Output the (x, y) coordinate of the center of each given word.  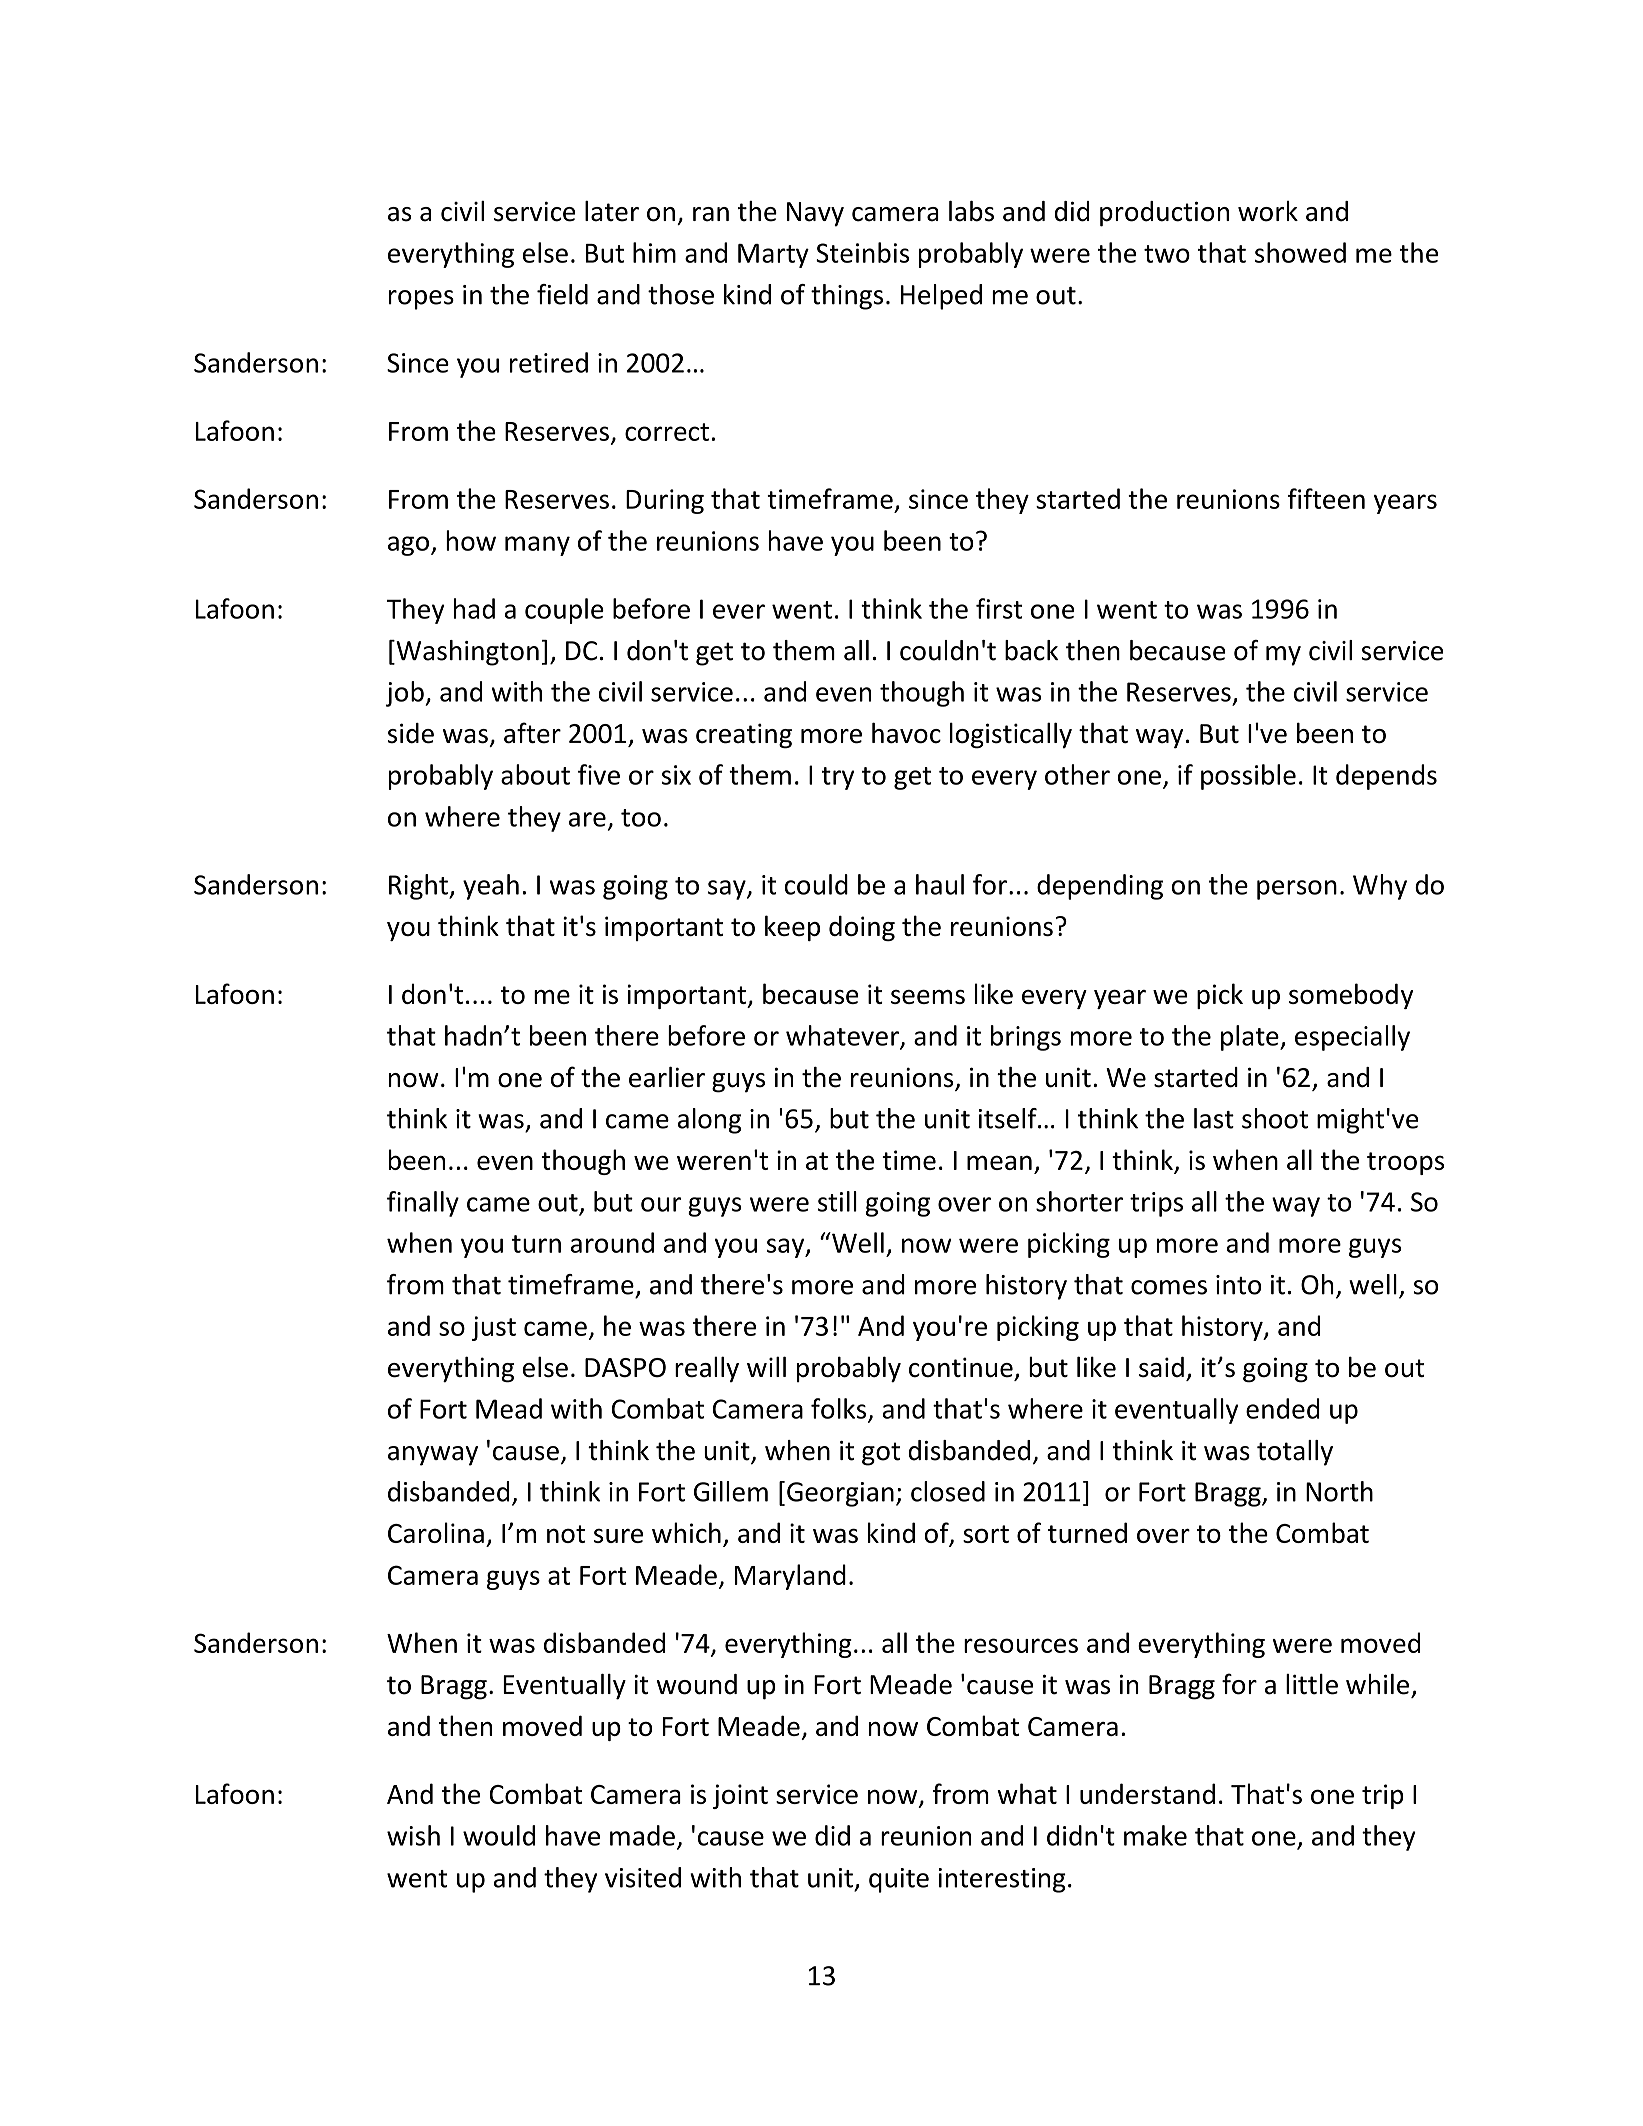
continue (961, 1367)
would (499, 1835)
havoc (906, 733)
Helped (941, 297)
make (1155, 1835)
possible (1248, 777)
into (1239, 1285)
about (535, 774)
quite (899, 1880)
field (562, 294)
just (494, 1328)
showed (1300, 252)
